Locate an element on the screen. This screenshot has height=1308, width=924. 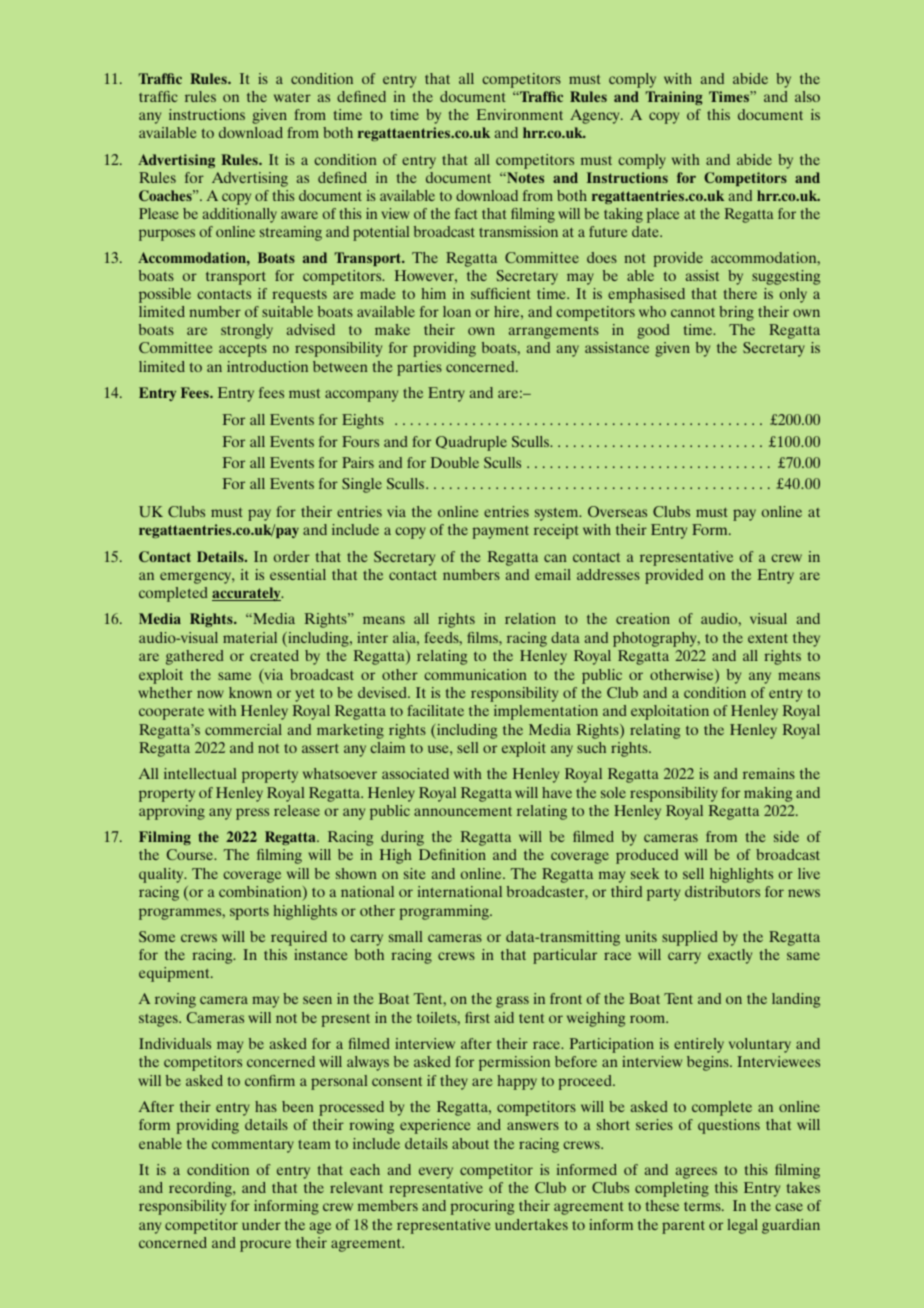
creation is located at coordinates (643, 618).
